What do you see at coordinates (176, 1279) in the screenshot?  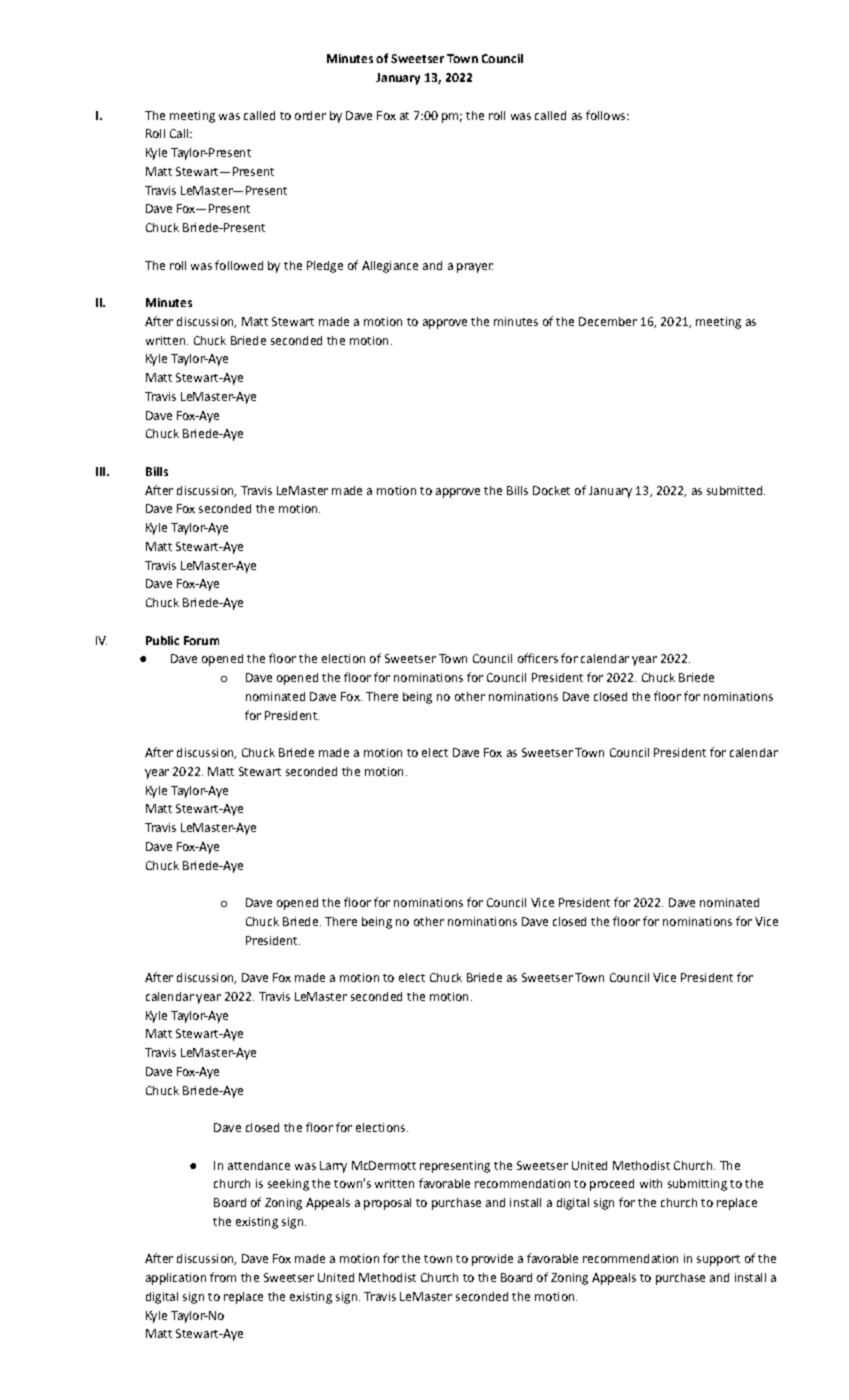 I see `application` at bounding box center [176, 1279].
